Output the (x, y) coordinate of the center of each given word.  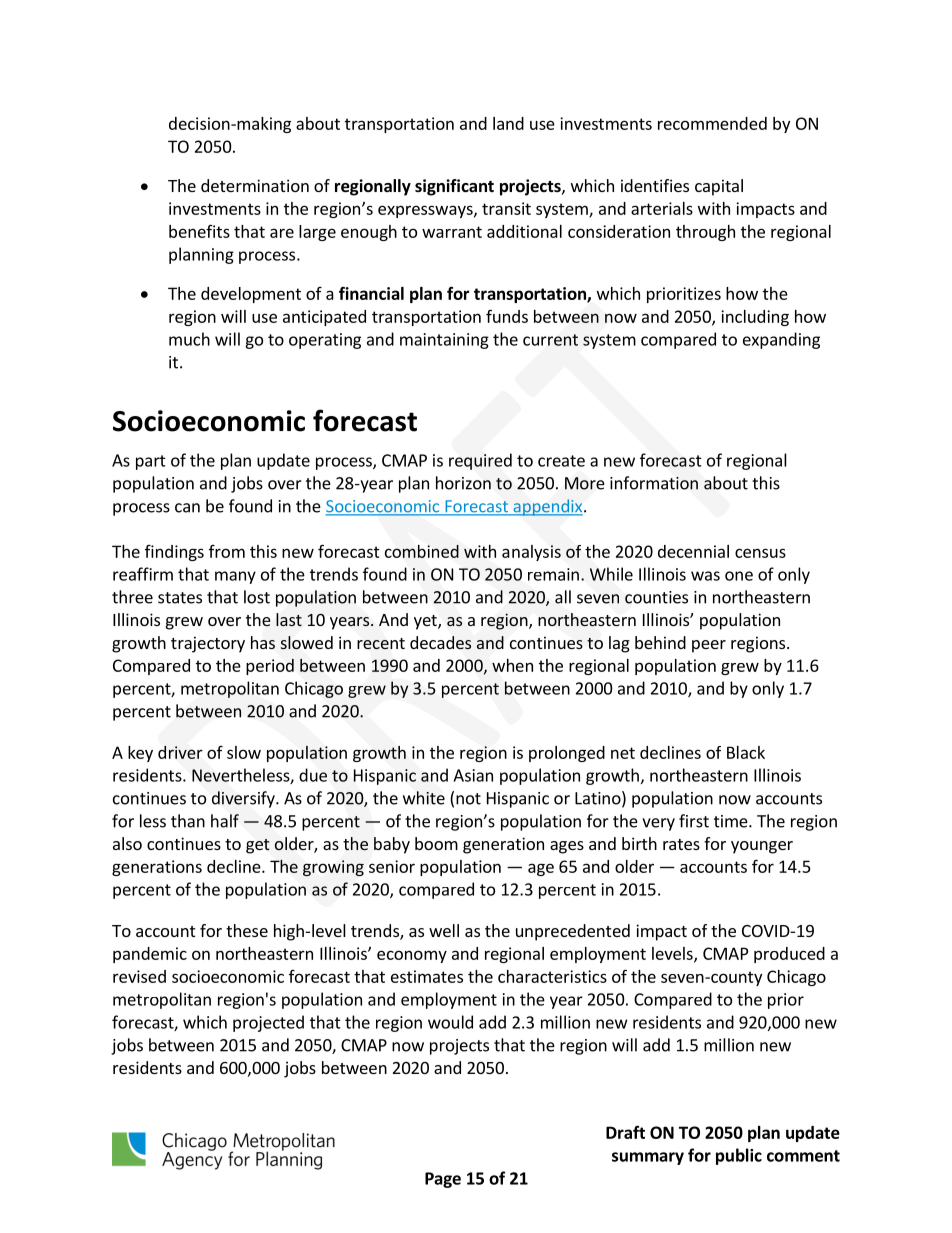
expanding (781, 340)
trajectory (208, 644)
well (444, 930)
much (189, 339)
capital (719, 187)
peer (709, 646)
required (480, 461)
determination (255, 185)
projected (268, 1023)
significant (454, 187)
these (247, 930)
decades (440, 642)
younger (762, 847)
